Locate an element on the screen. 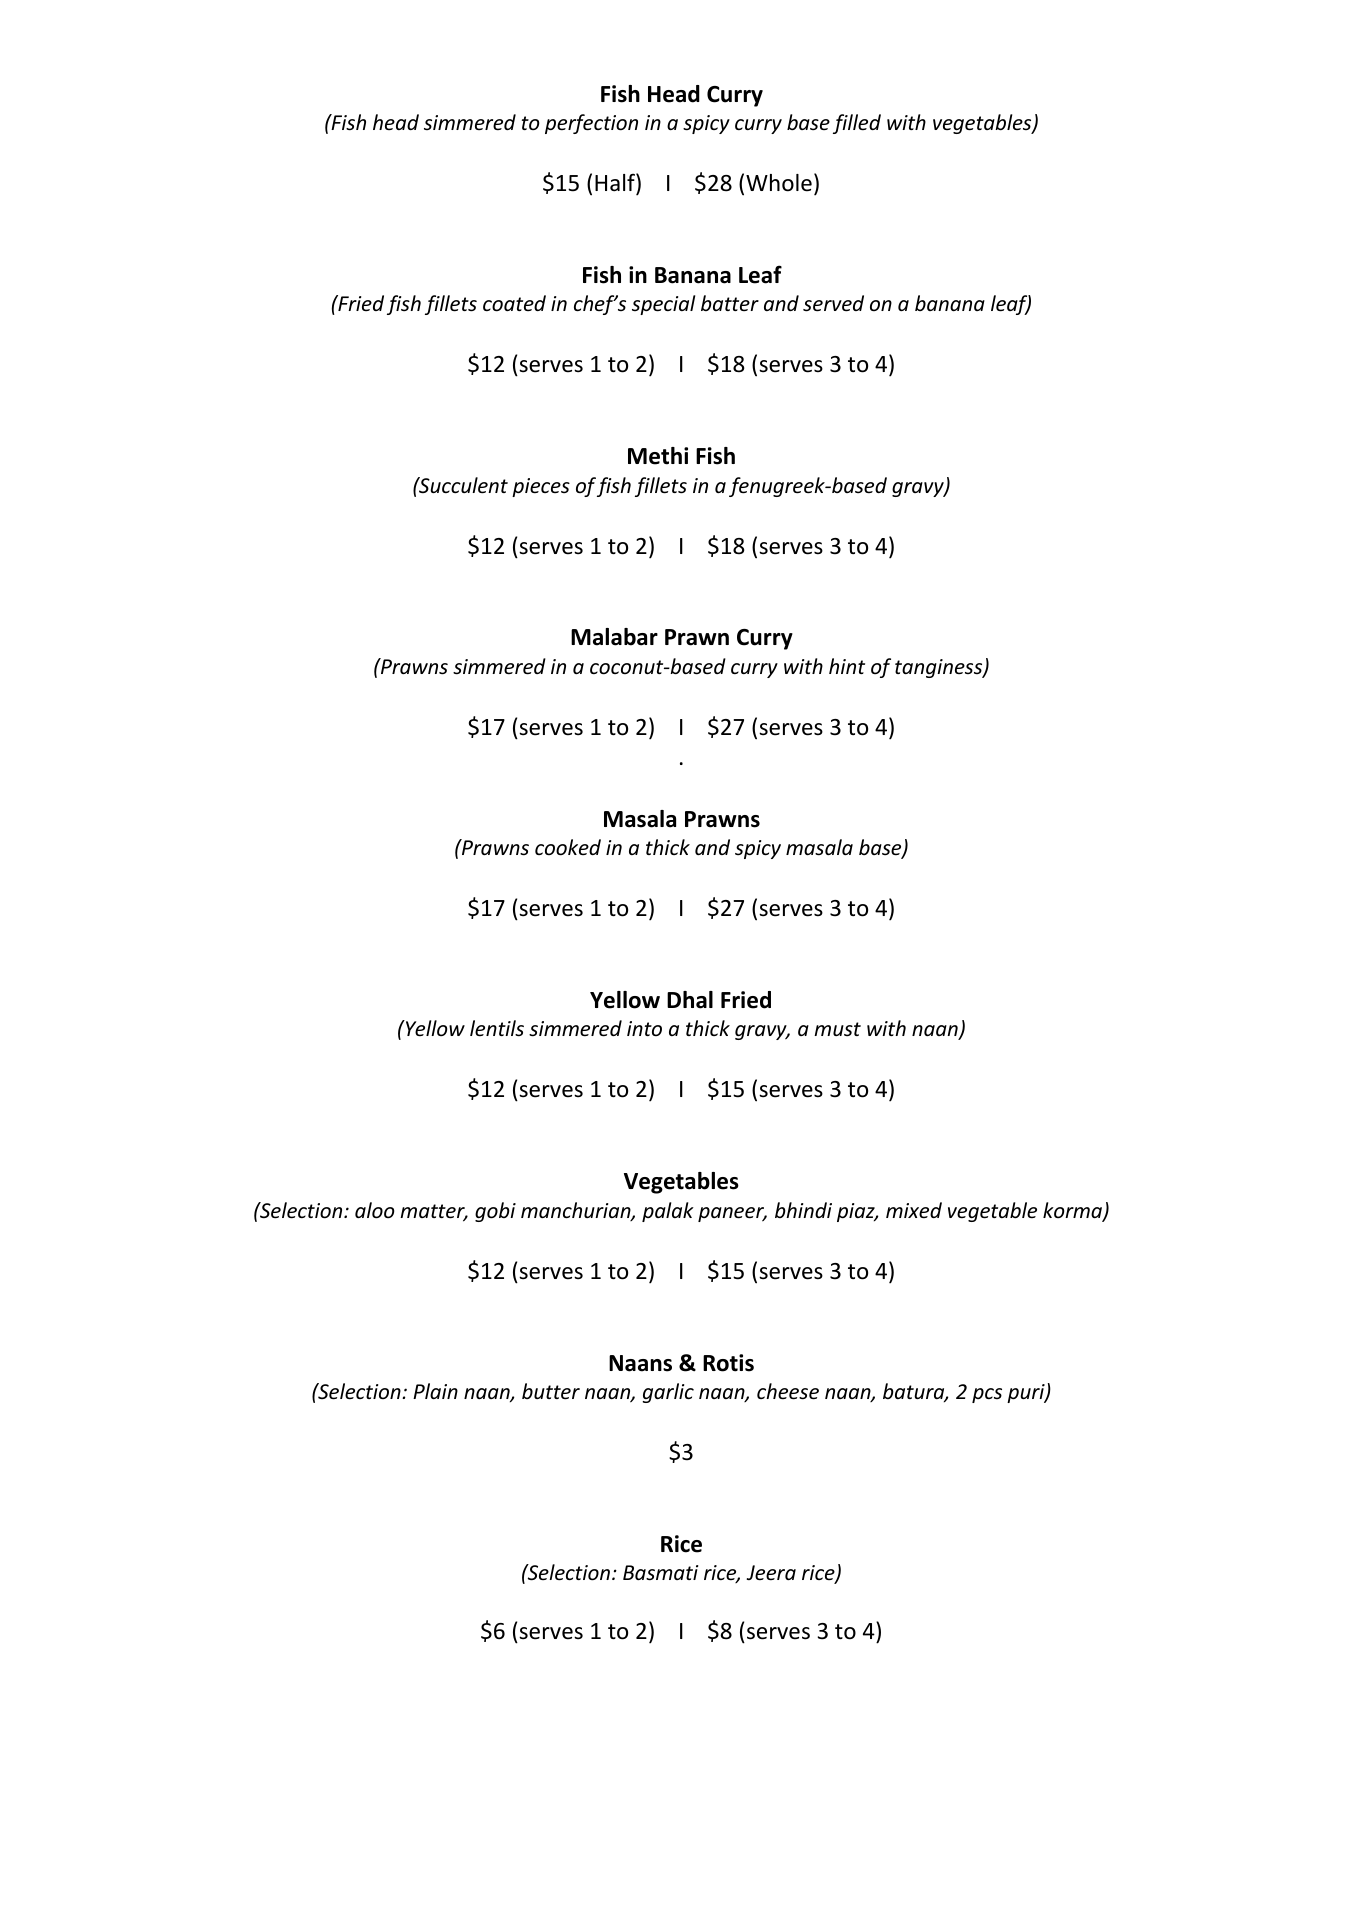 The image size is (1360, 1924). Basmati is located at coordinates (660, 1573).
